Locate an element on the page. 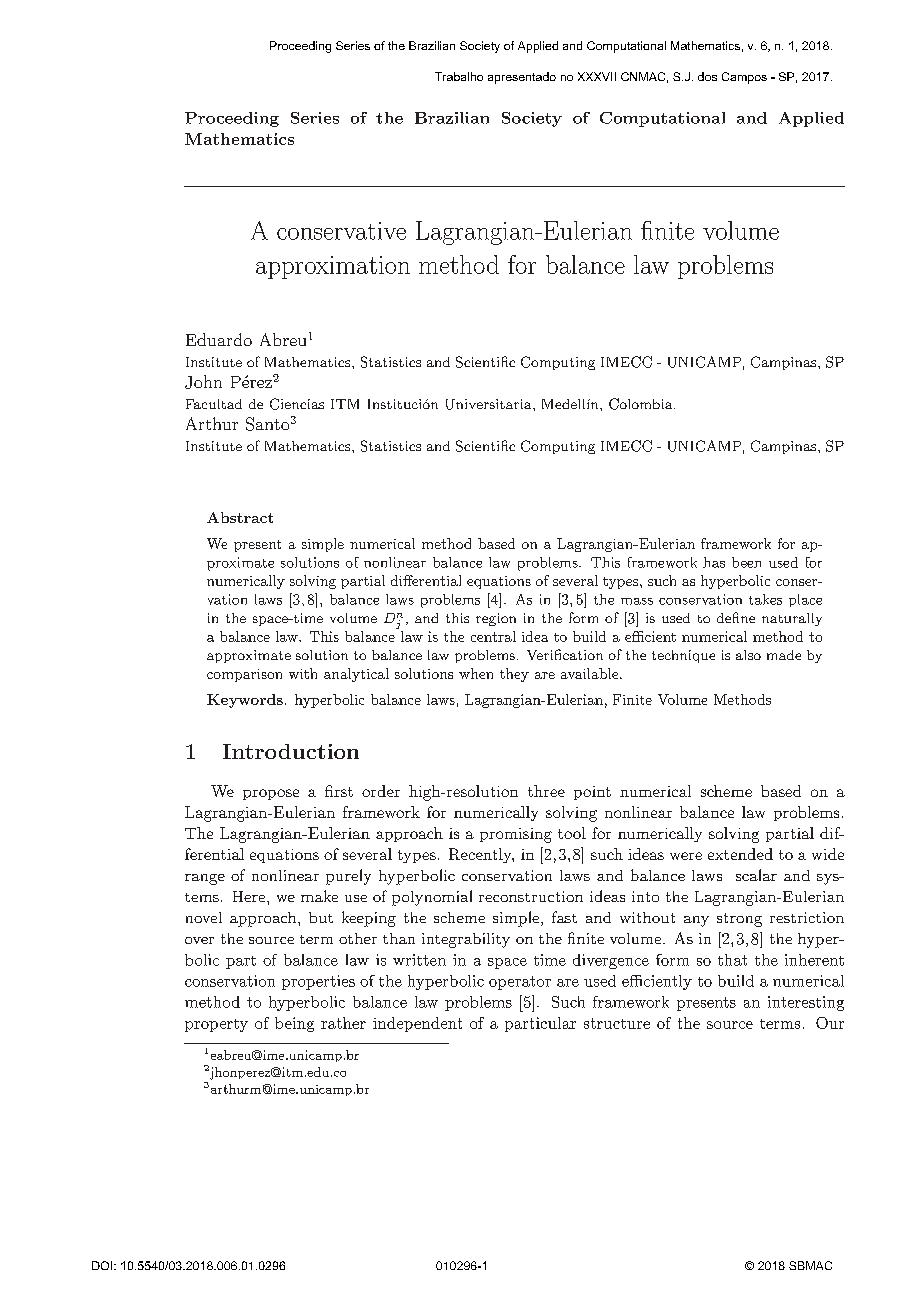 This document has height=1308, width=924. XXXVII is located at coordinates (597, 76).
